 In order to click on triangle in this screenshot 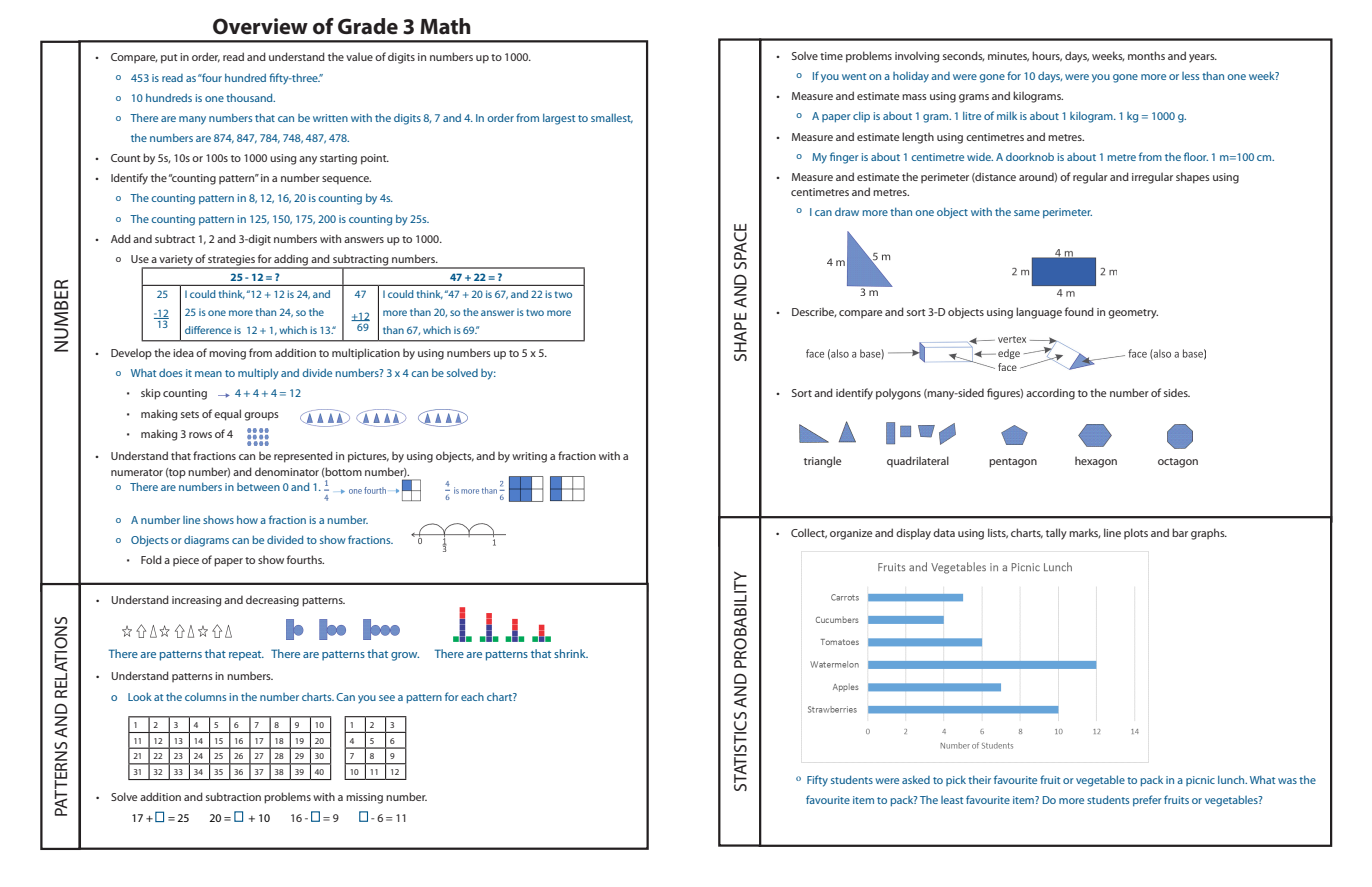, I will do `click(822, 462)`.
